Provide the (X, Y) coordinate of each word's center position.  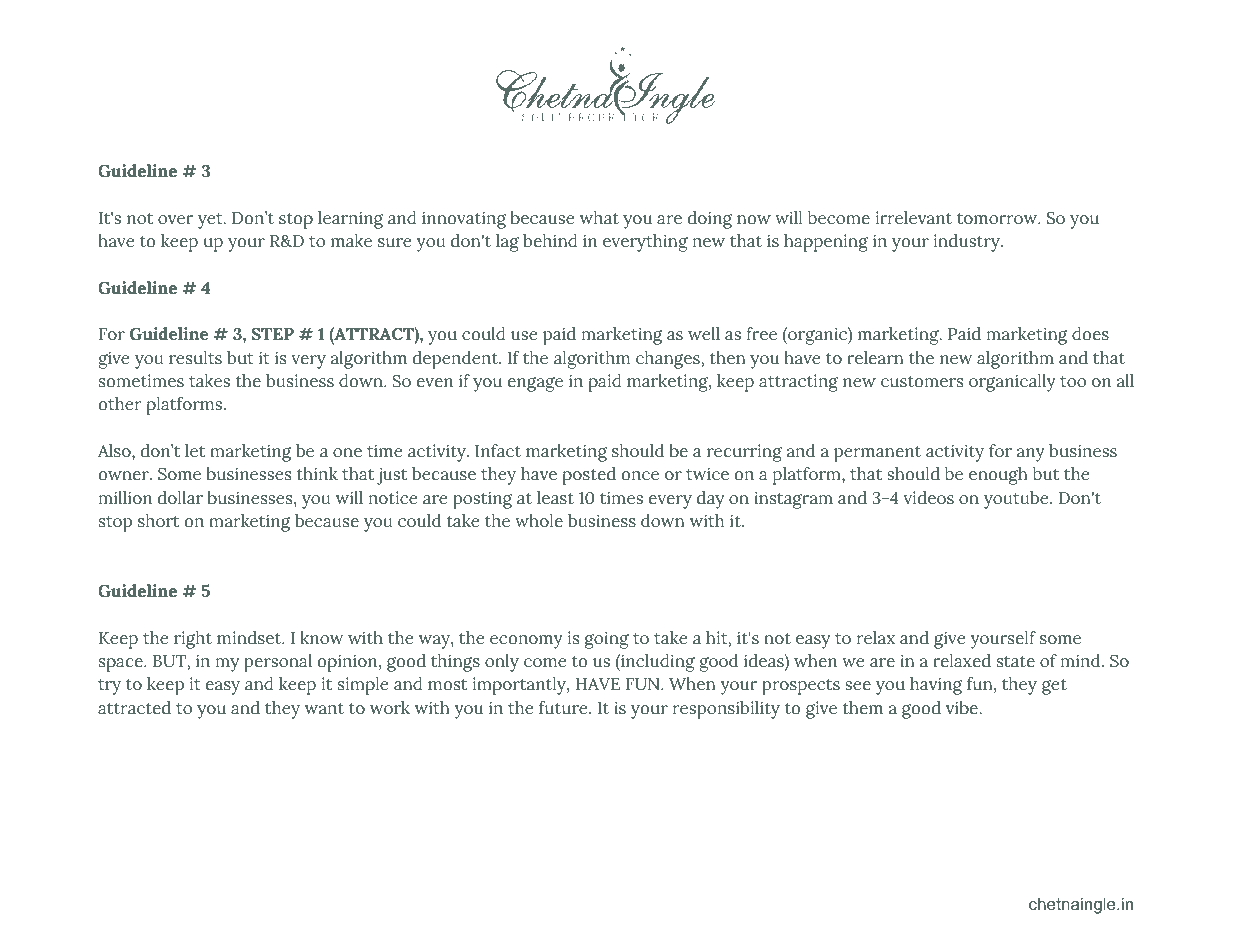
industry (968, 243)
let (195, 451)
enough (998, 476)
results (195, 358)
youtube (1017, 500)
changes (669, 360)
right (193, 640)
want (324, 709)
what (599, 218)
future (564, 708)
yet (211, 221)
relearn (875, 358)
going (607, 640)
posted (589, 476)
